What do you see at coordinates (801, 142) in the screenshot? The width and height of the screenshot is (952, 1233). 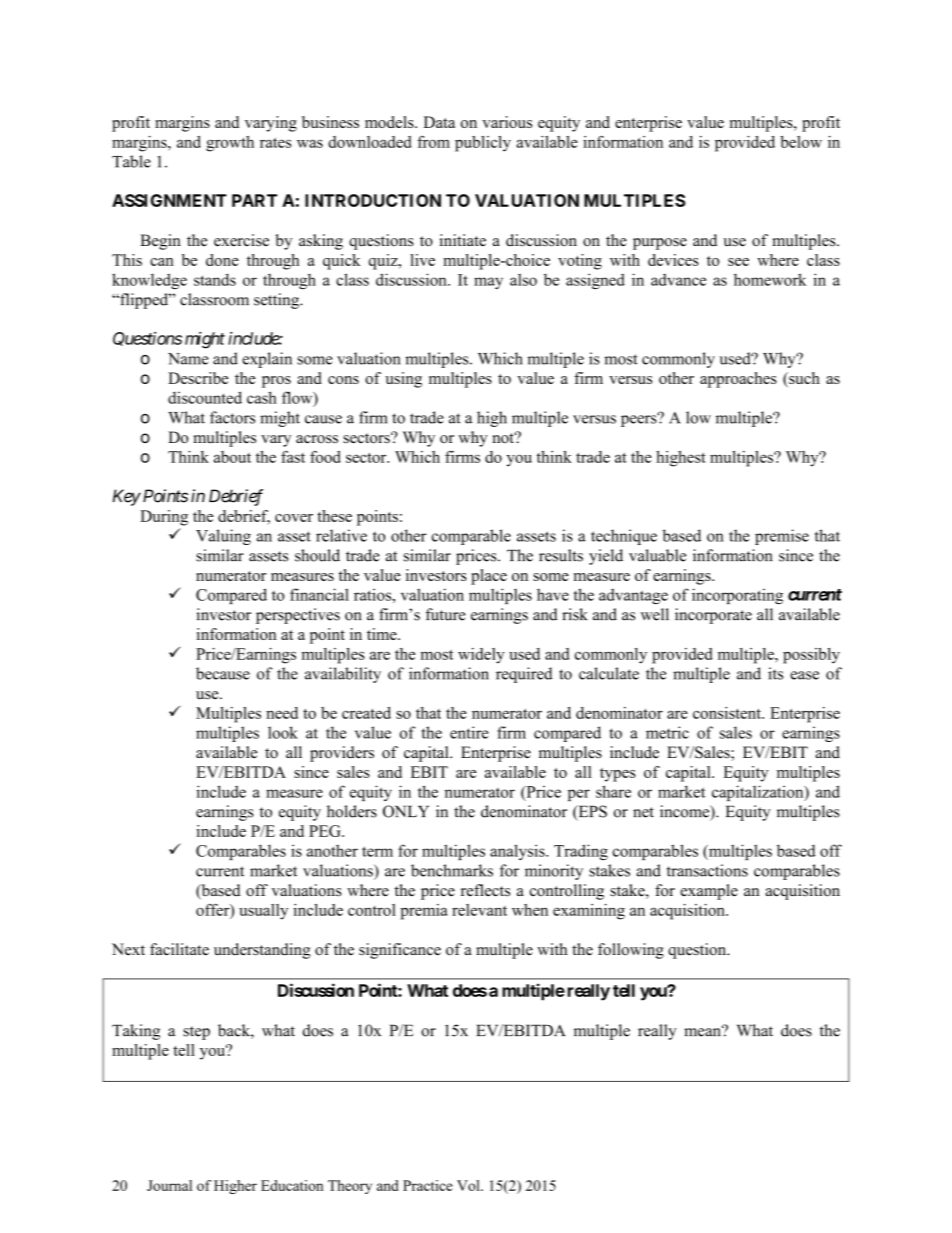 I see `below` at bounding box center [801, 142].
